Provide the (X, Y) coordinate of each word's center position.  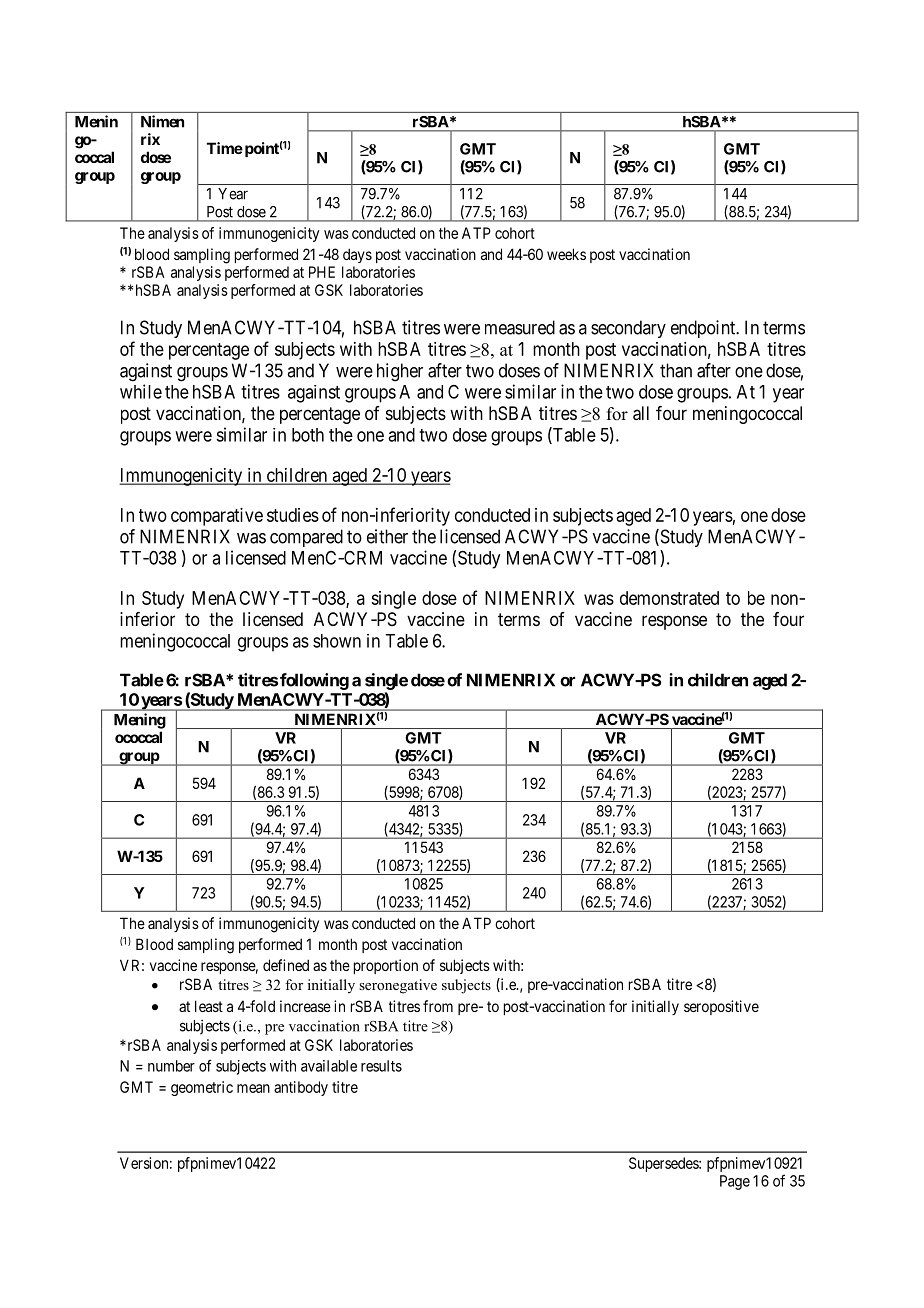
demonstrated (669, 598)
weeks (566, 254)
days (357, 255)
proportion (386, 966)
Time (225, 148)
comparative (217, 517)
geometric (202, 1088)
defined (286, 965)
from (438, 1006)
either (387, 536)
